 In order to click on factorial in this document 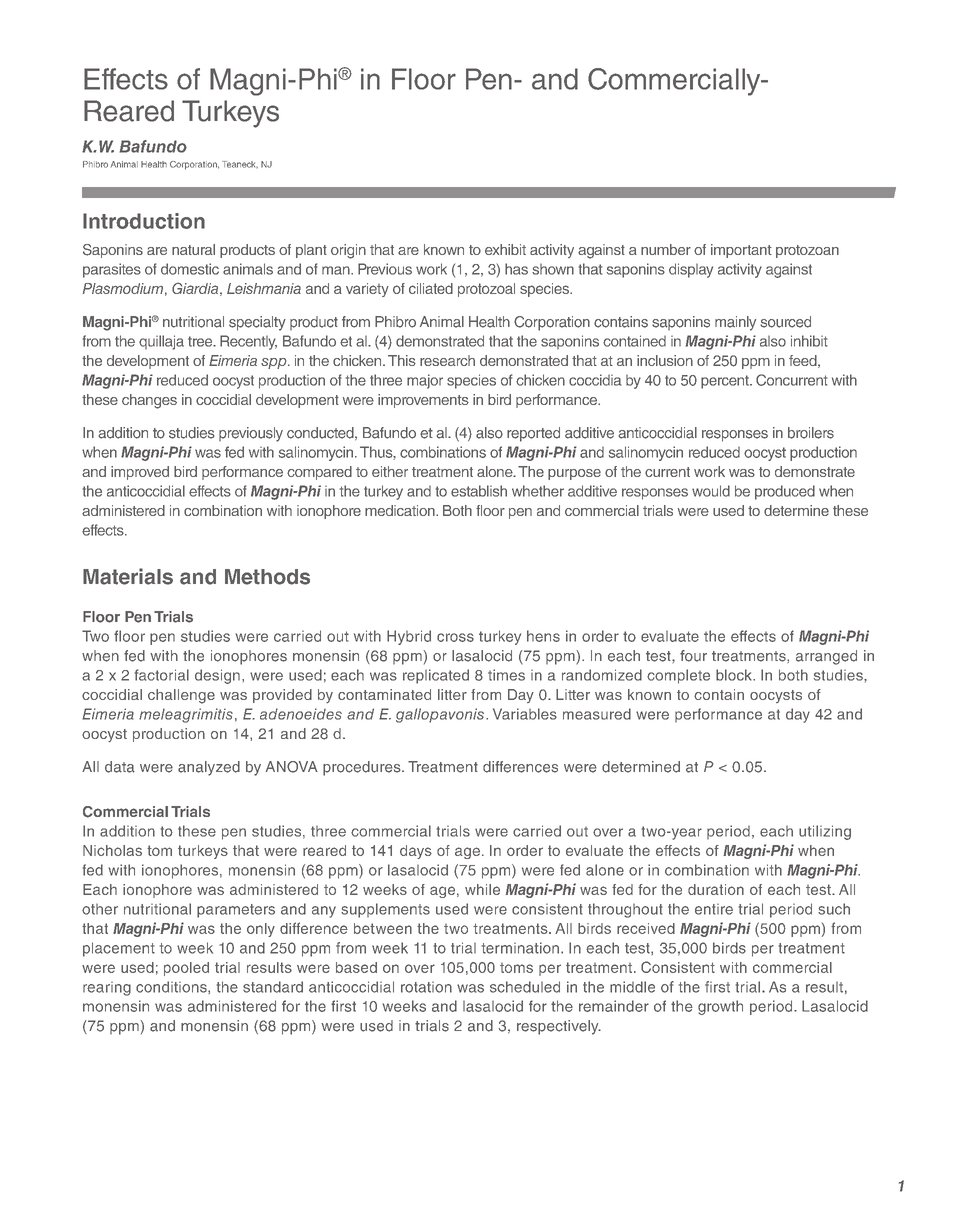, I will do `click(162, 675)`.
